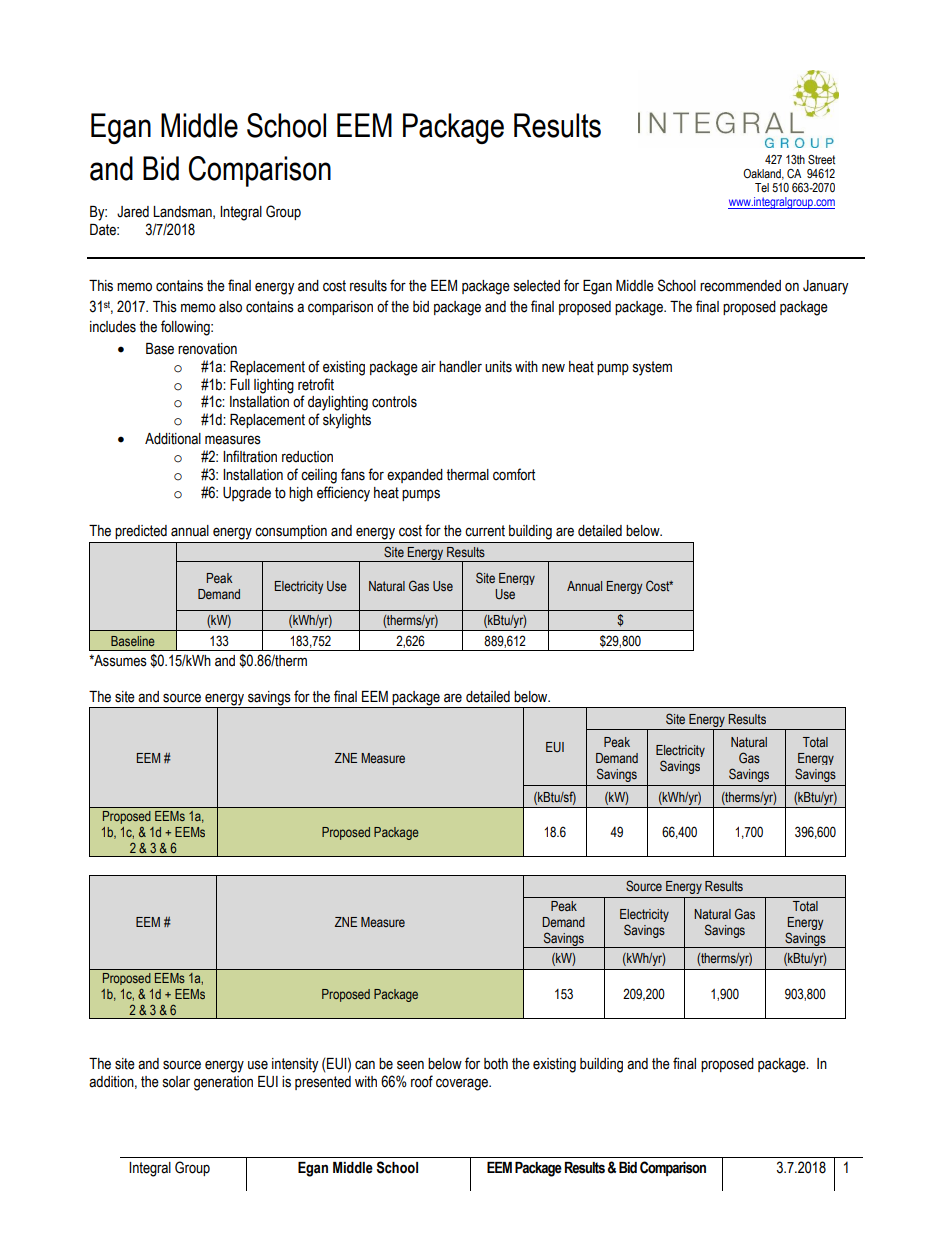 The image size is (952, 1233). I want to click on selected, so click(537, 286).
